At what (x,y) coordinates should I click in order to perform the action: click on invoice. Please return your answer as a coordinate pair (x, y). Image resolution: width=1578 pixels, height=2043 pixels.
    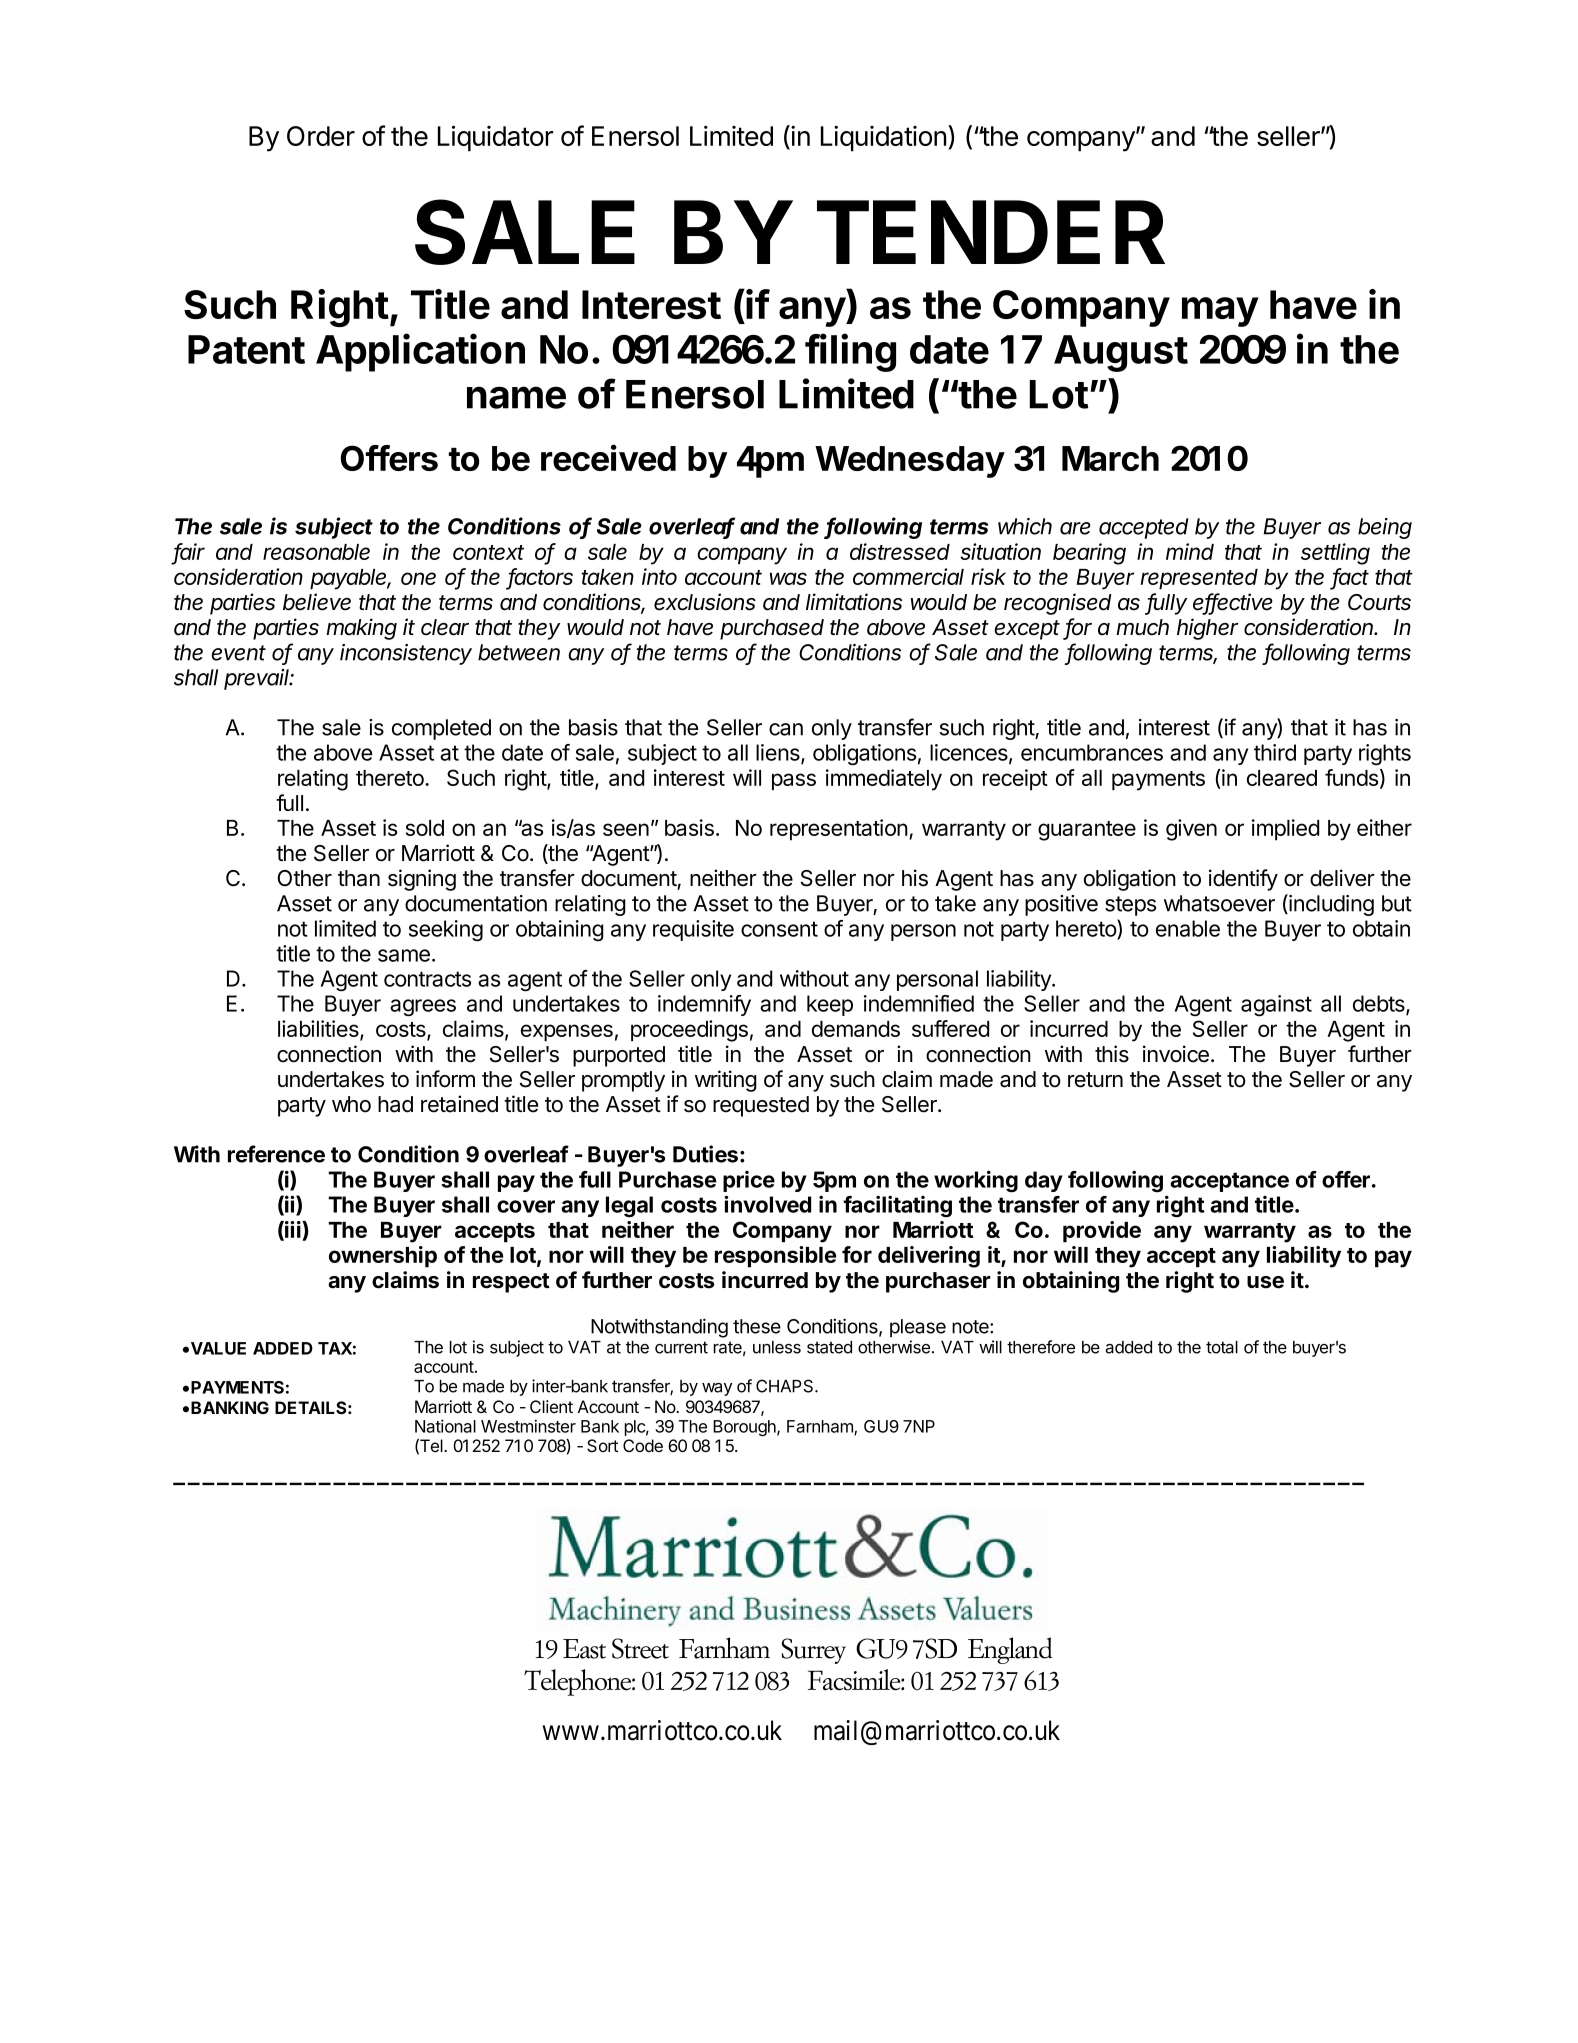
    Looking at the image, I should click on (1176, 1054).
